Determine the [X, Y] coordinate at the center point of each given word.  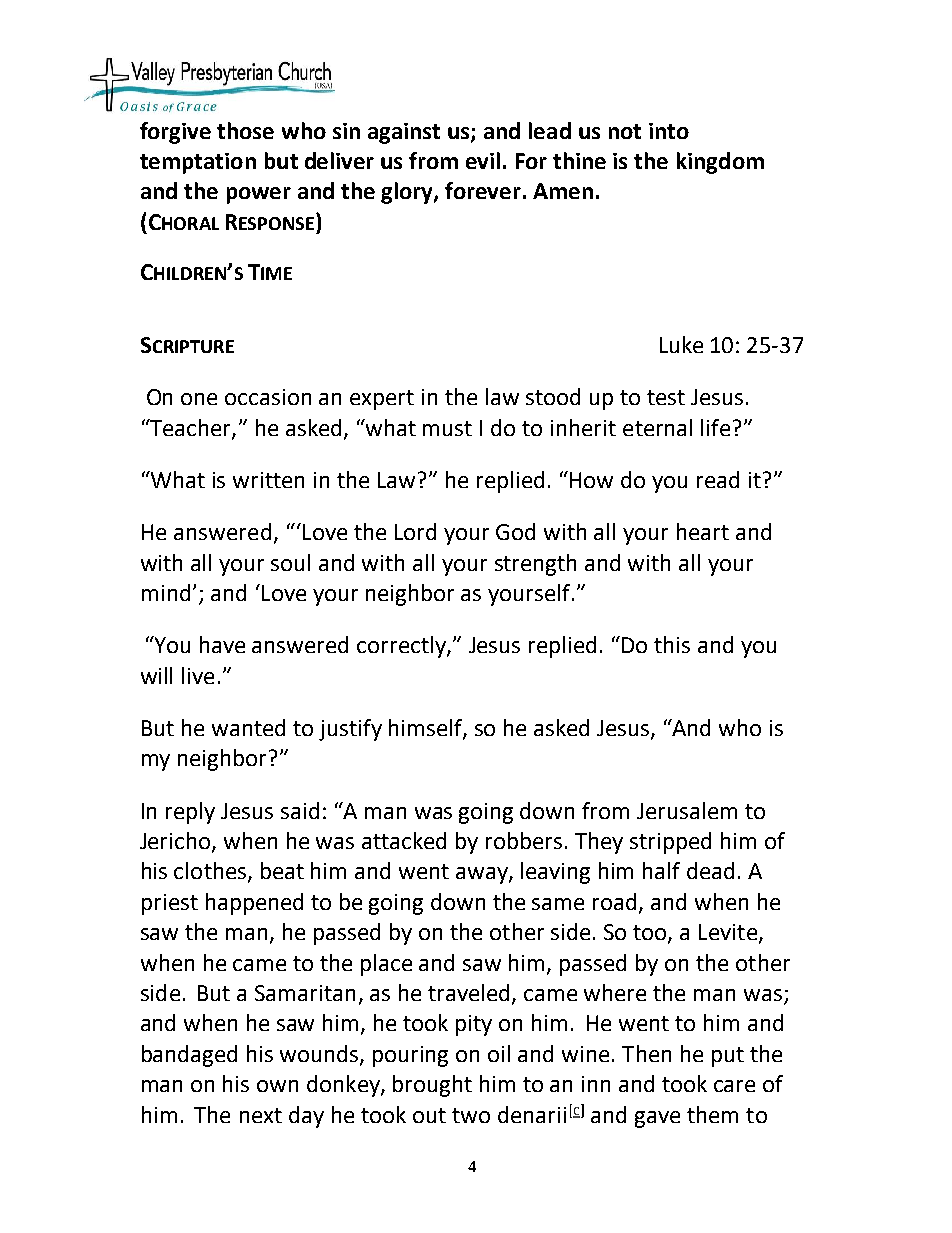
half [661, 870]
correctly [402, 647]
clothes [211, 872]
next [261, 1115]
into [669, 131]
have [222, 644]
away [483, 875]
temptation [198, 163]
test [666, 397]
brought [432, 1086]
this [672, 644]
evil [483, 160]
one [199, 399]
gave [657, 1119]
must [447, 428]
